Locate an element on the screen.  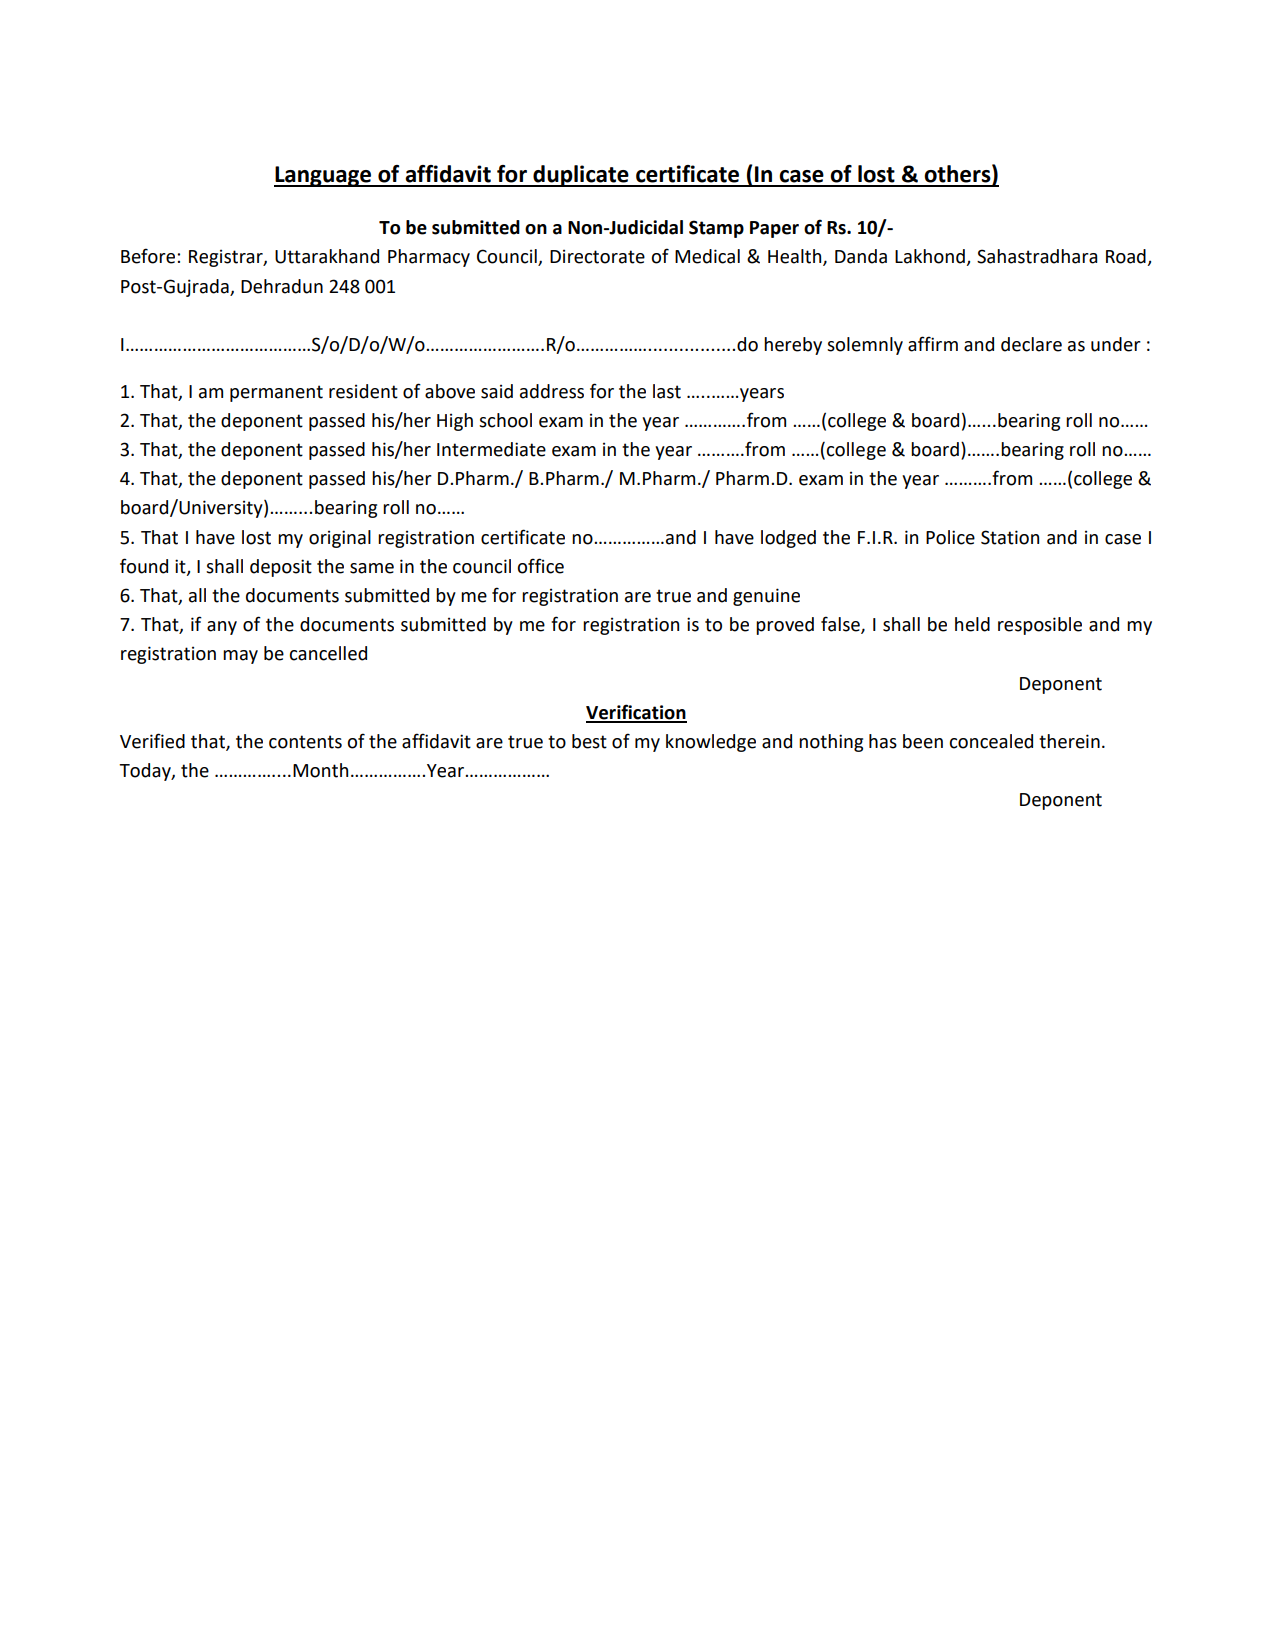
held is located at coordinates (972, 624).
